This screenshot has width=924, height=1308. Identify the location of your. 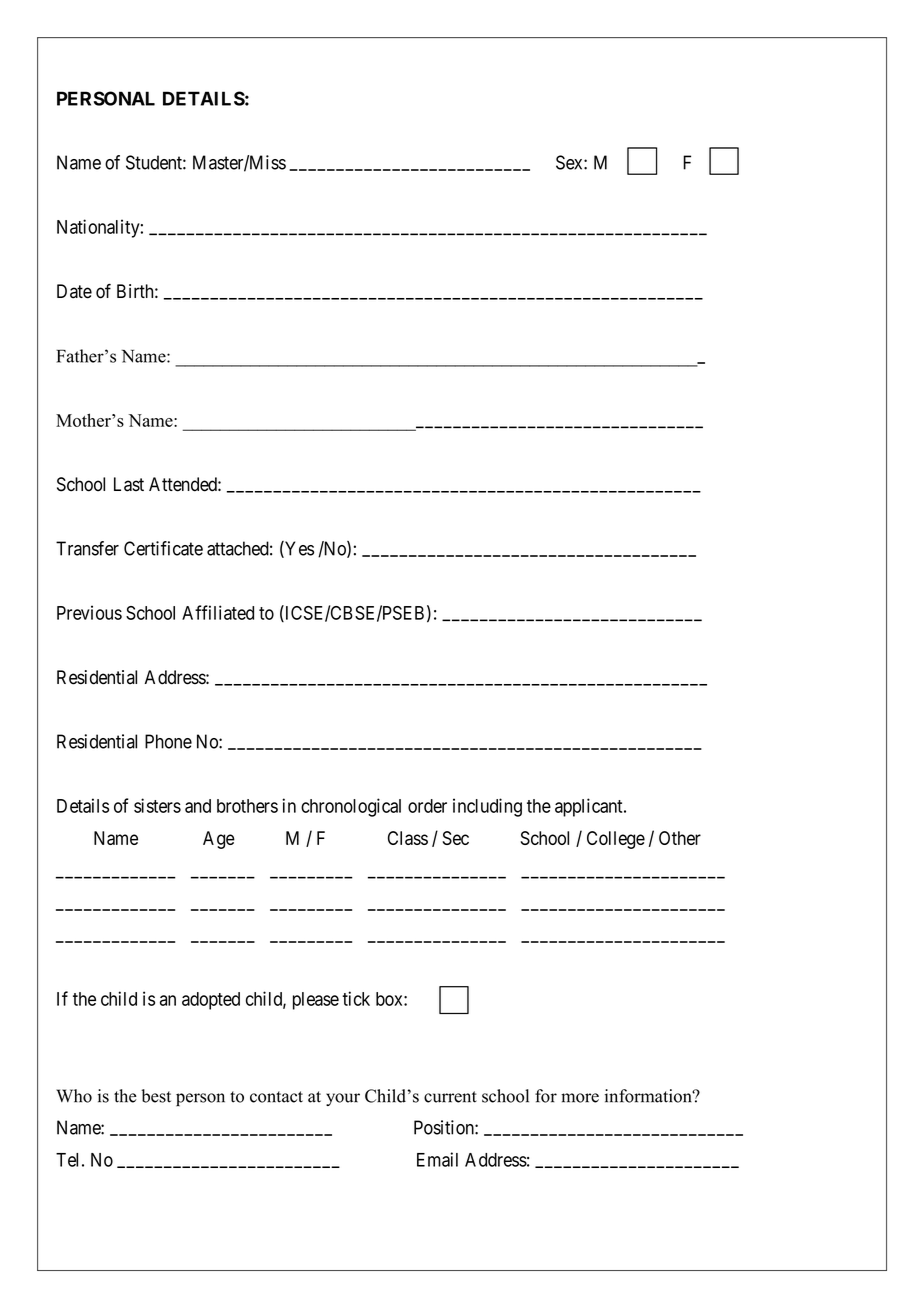
(343, 1099).
